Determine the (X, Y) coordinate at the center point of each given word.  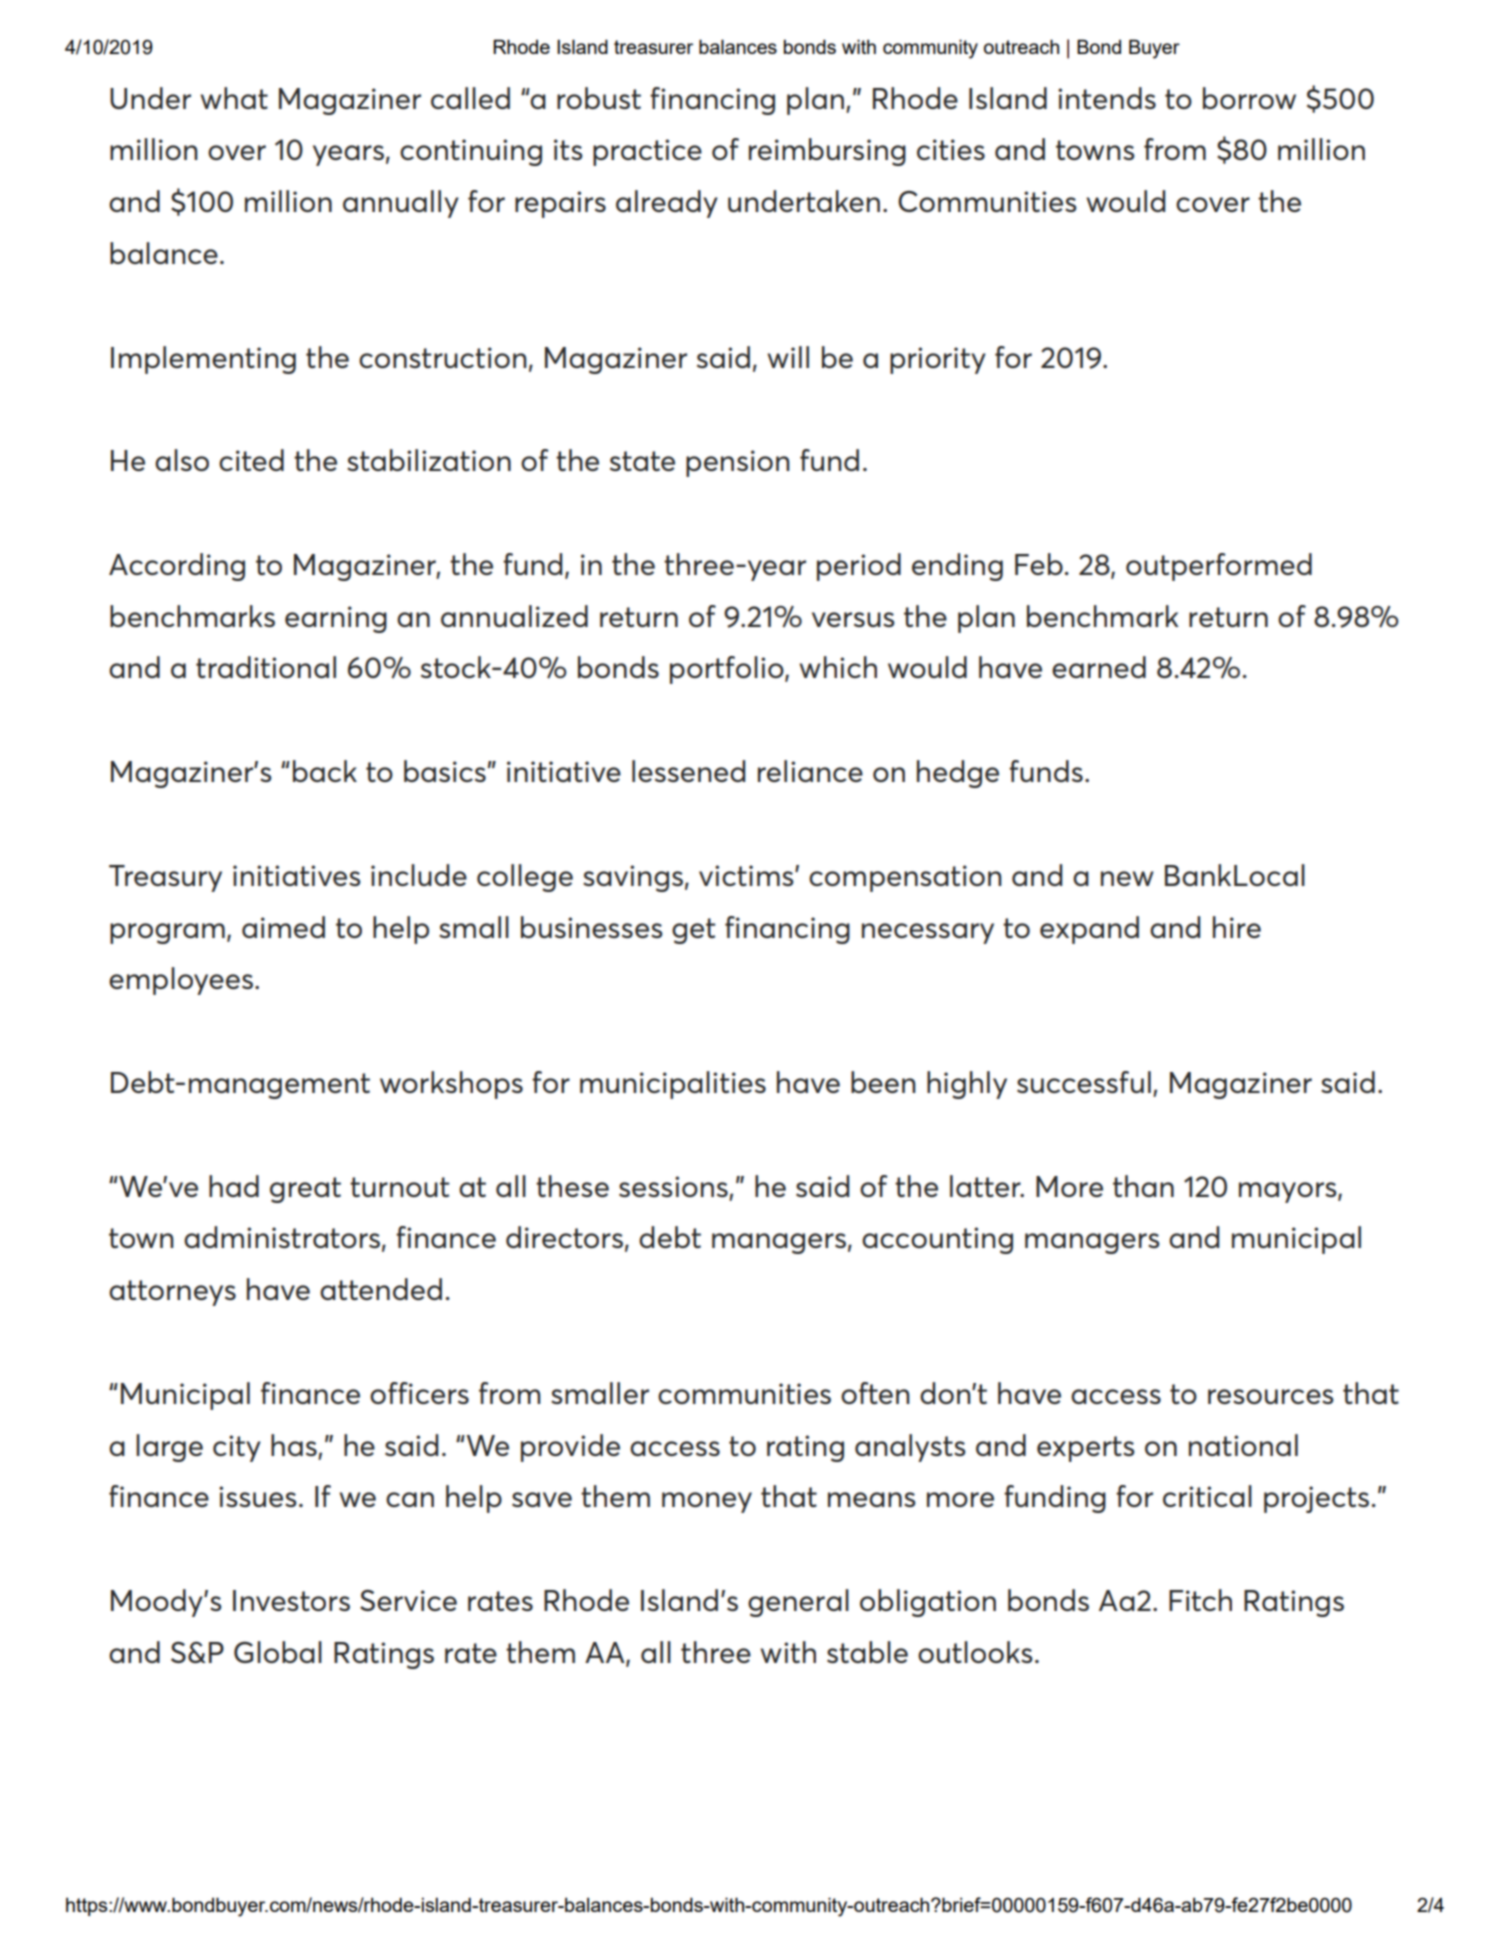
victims (747, 875)
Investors (291, 1600)
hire (1237, 927)
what (234, 98)
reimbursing (827, 152)
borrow (1249, 98)
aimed (283, 927)
